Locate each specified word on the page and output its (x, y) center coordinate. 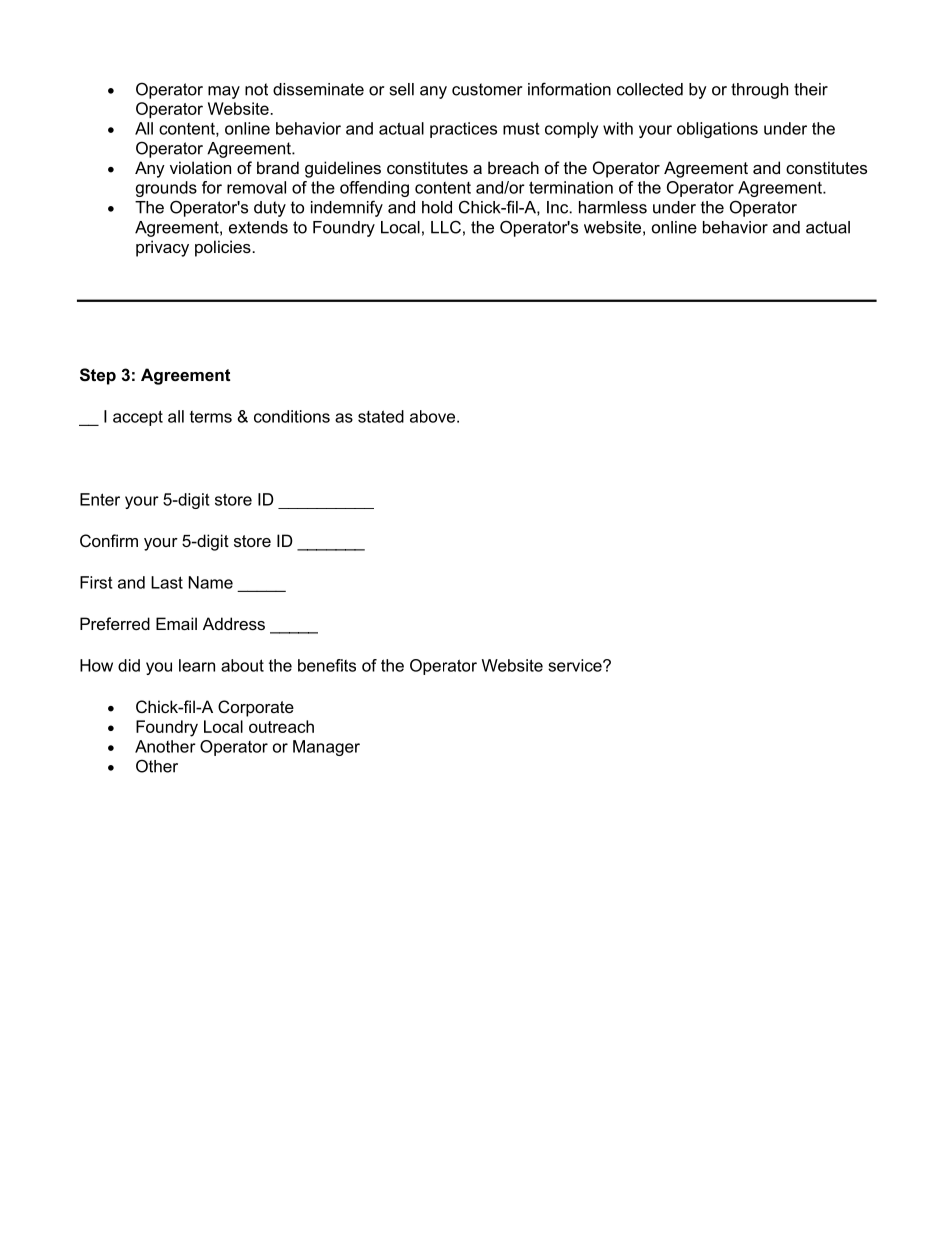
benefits (327, 665)
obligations (717, 130)
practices (463, 130)
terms (211, 417)
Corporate (256, 708)
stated (381, 416)
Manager (326, 748)
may (224, 92)
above (434, 416)
